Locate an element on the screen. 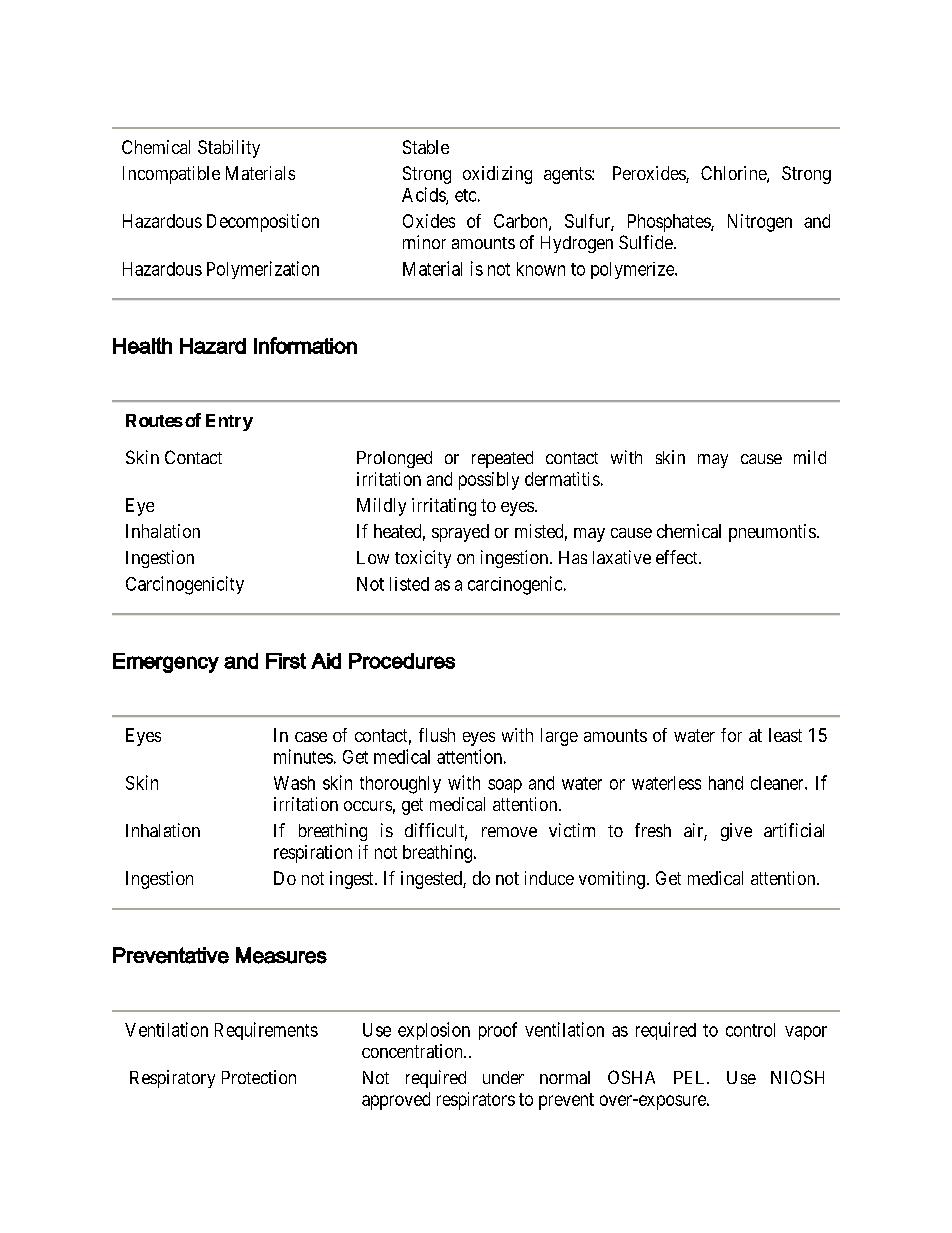 Image resolution: width=952 pixels, height=1233 pixels. Stability is located at coordinates (229, 149).
